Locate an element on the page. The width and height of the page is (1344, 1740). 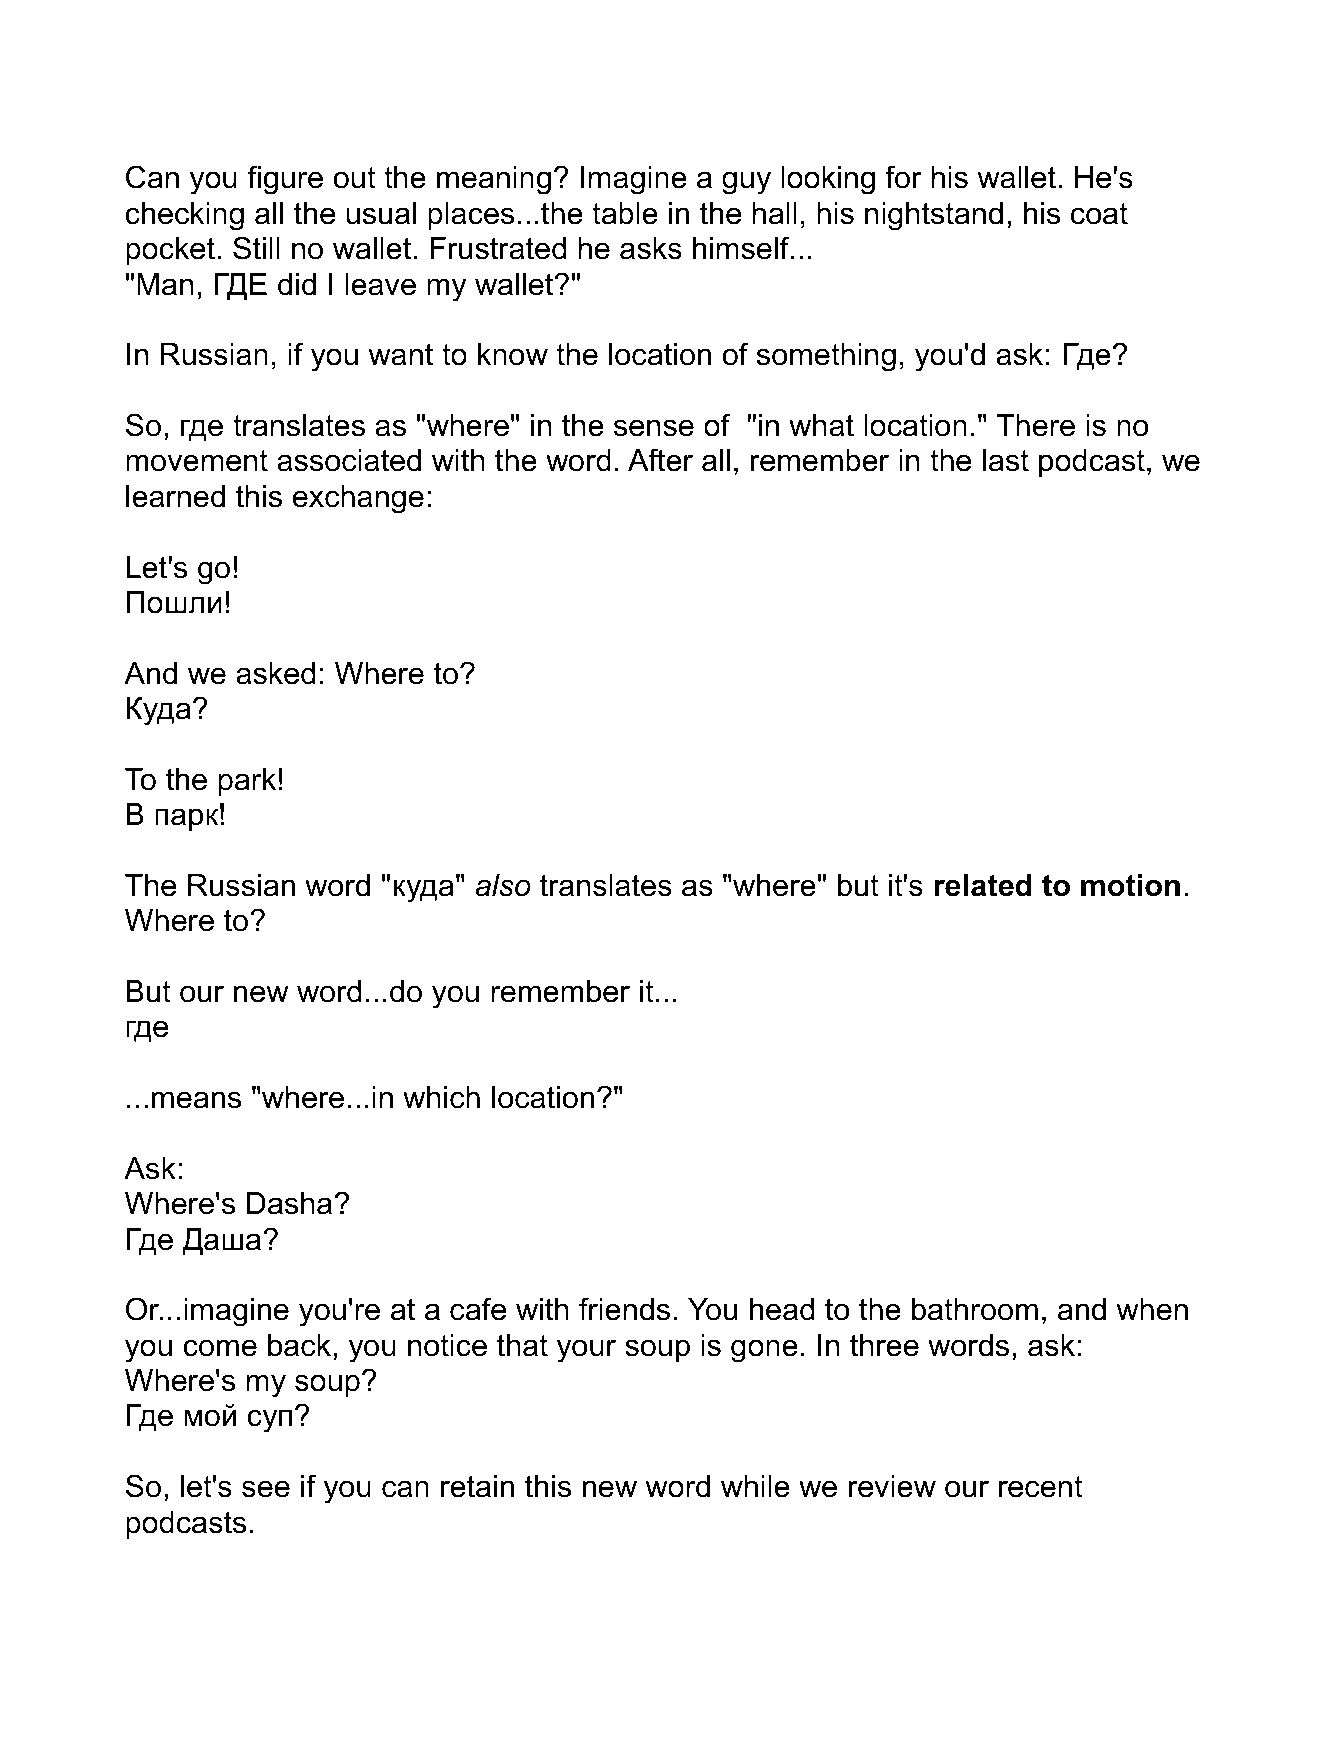
also is located at coordinates (503, 885).
